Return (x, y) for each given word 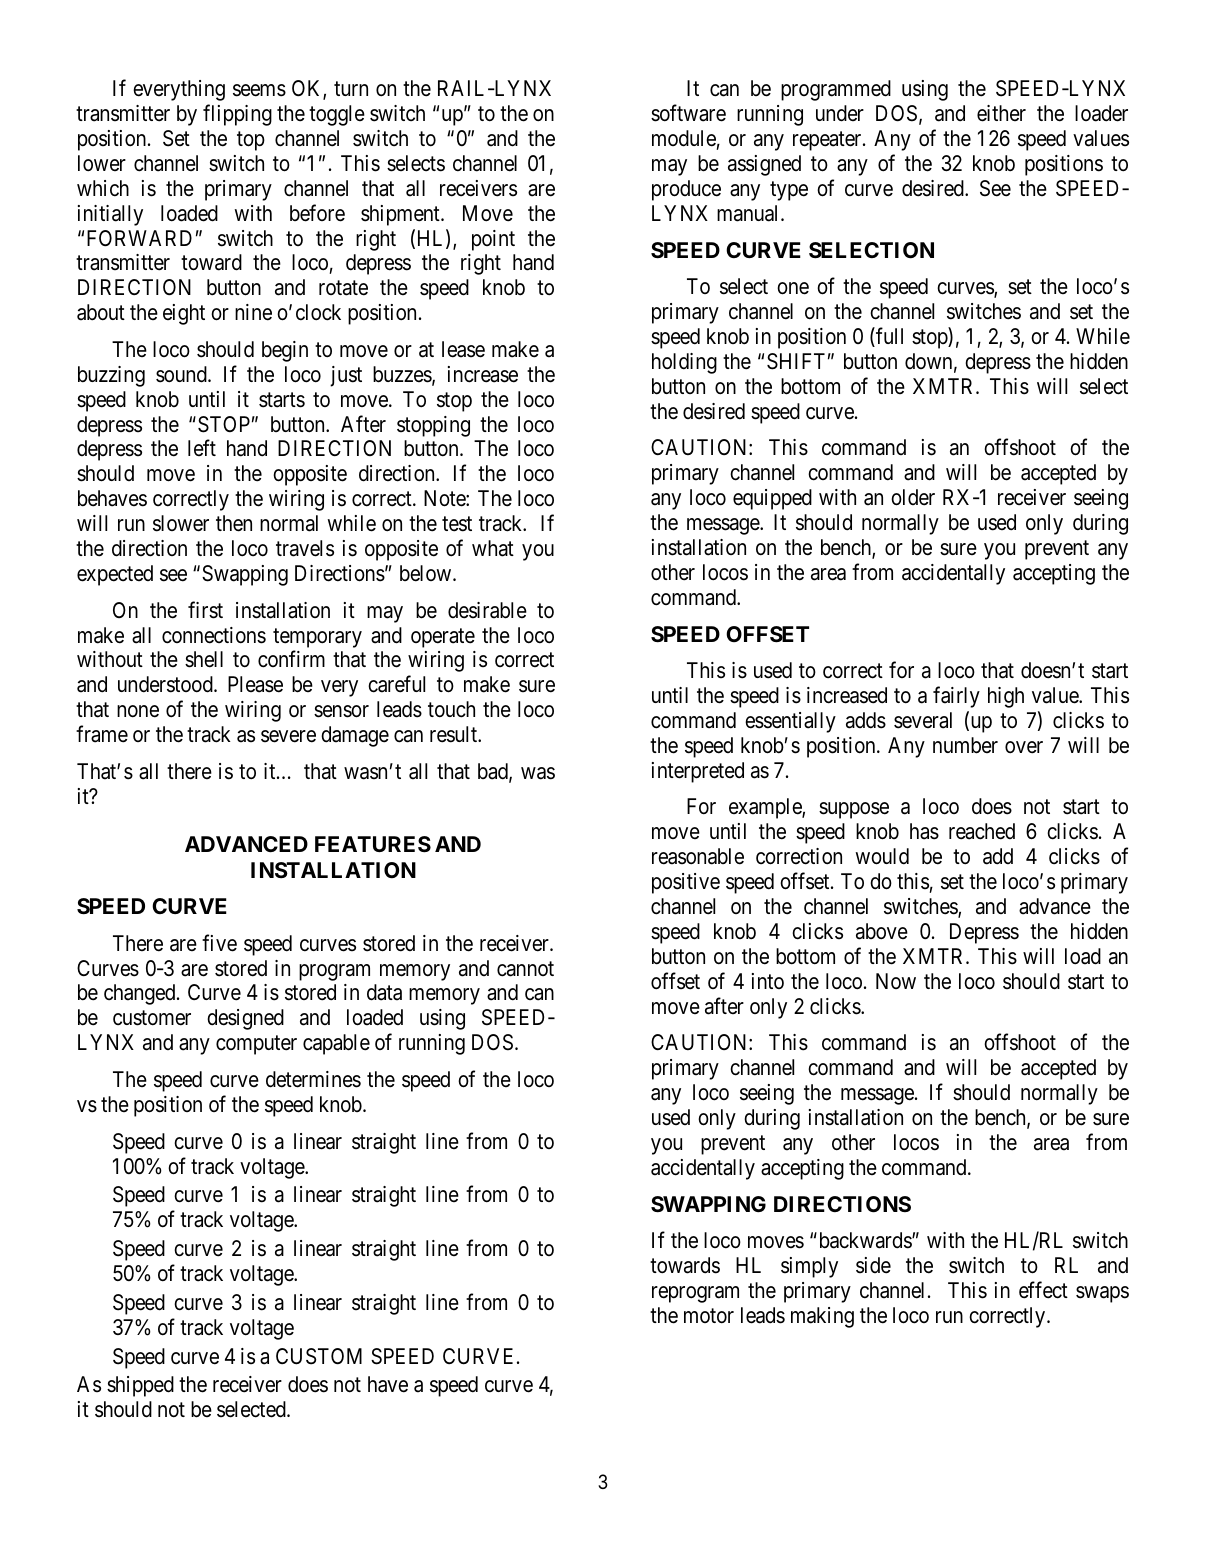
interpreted (698, 772)
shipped (140, 1386)
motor (709, 1316)
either (1001, 113)
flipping (237, 115)
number (965, 745)
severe (288, 736)
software (688, 113)
